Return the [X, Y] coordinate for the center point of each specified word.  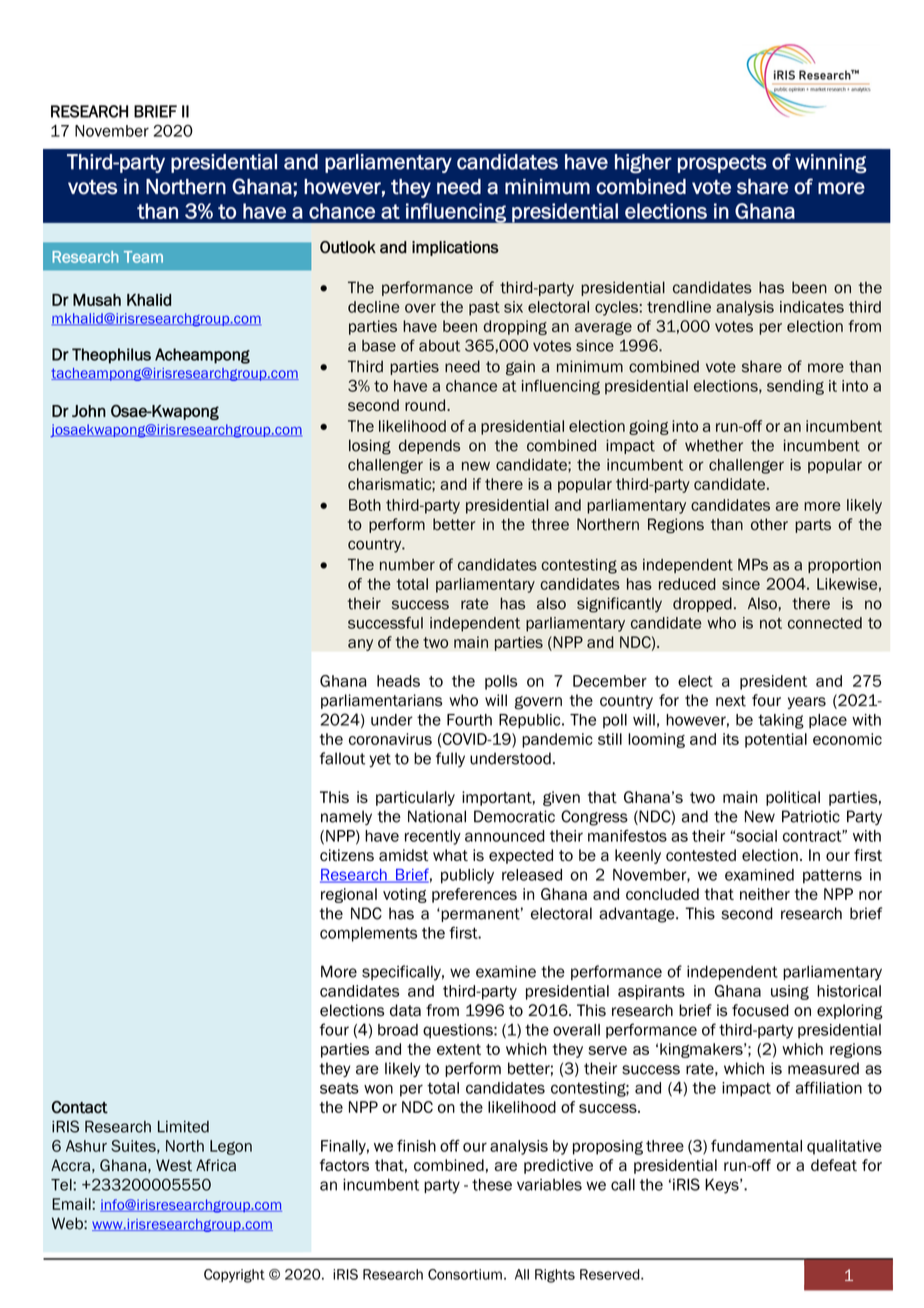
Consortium [465, 1274]
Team [143, 257]
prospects [722, 164]
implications [455, 248]
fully [450, 759]
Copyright [234, 1276]
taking [781, 721]
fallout [342, 758]
